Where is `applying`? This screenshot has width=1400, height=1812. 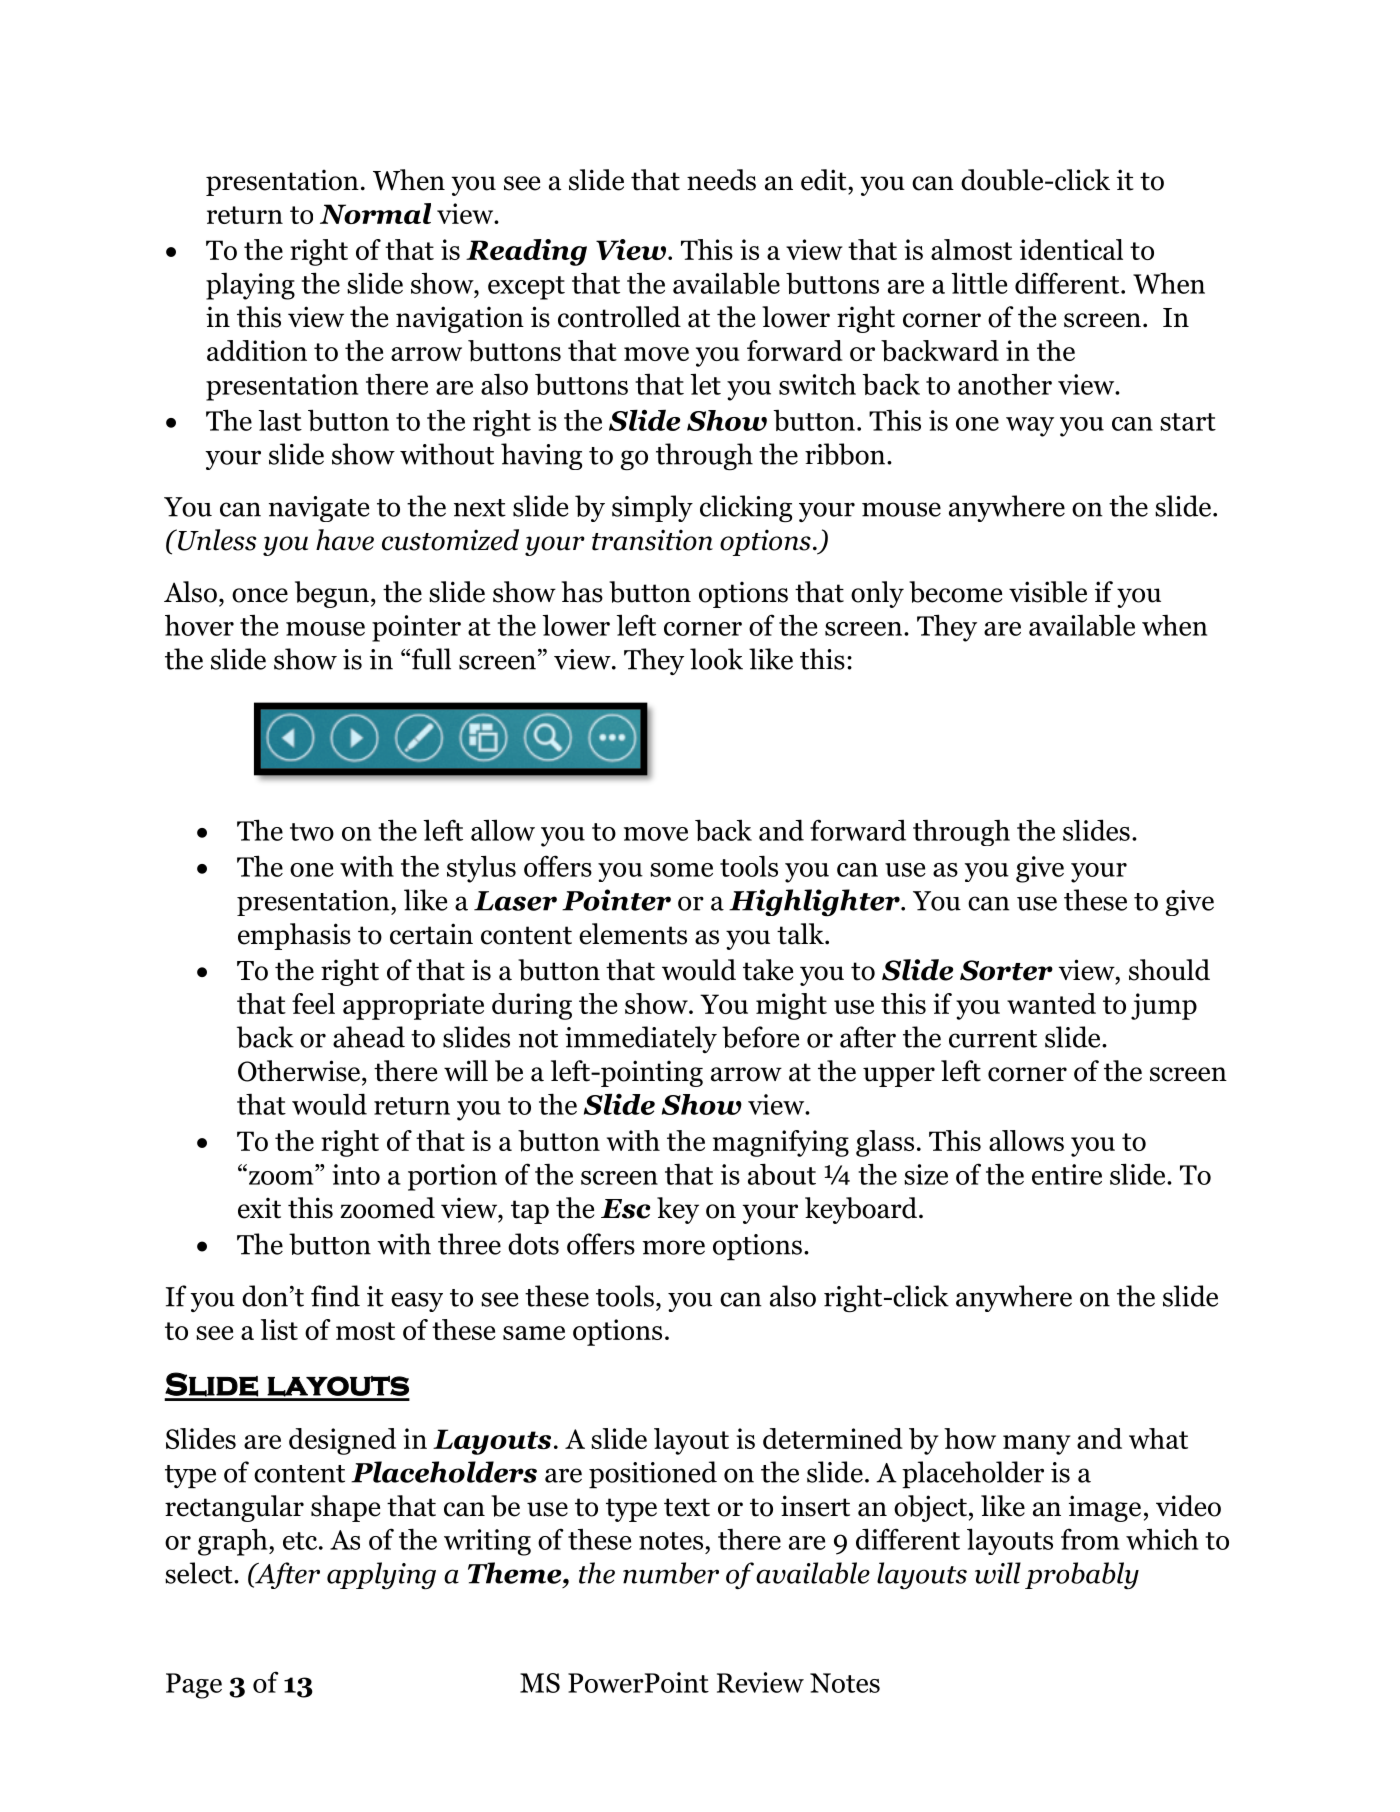 applying is located at coordinates (381, 1575).
